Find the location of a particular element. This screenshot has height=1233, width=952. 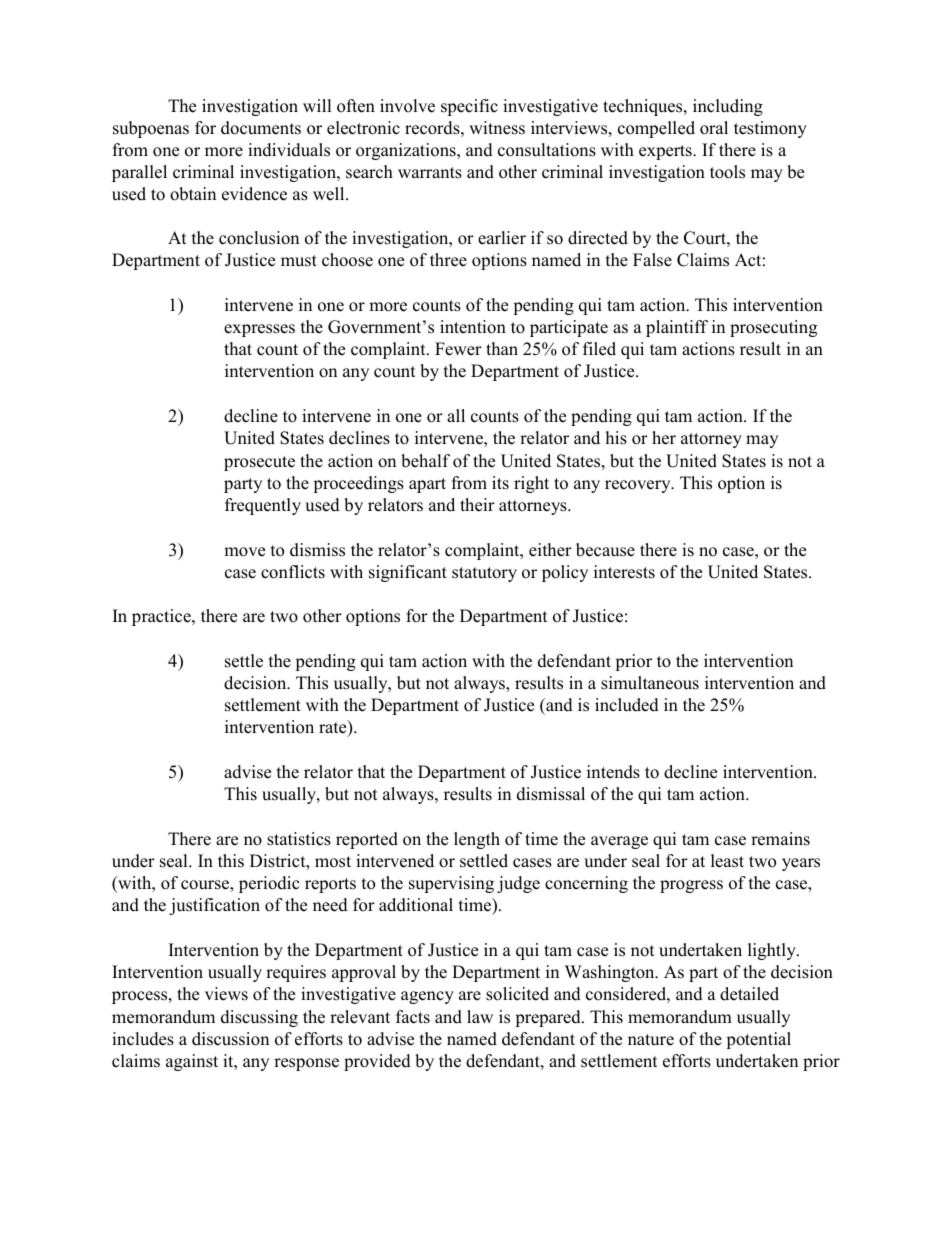

discussion is located at coordinates (230, 1039).
